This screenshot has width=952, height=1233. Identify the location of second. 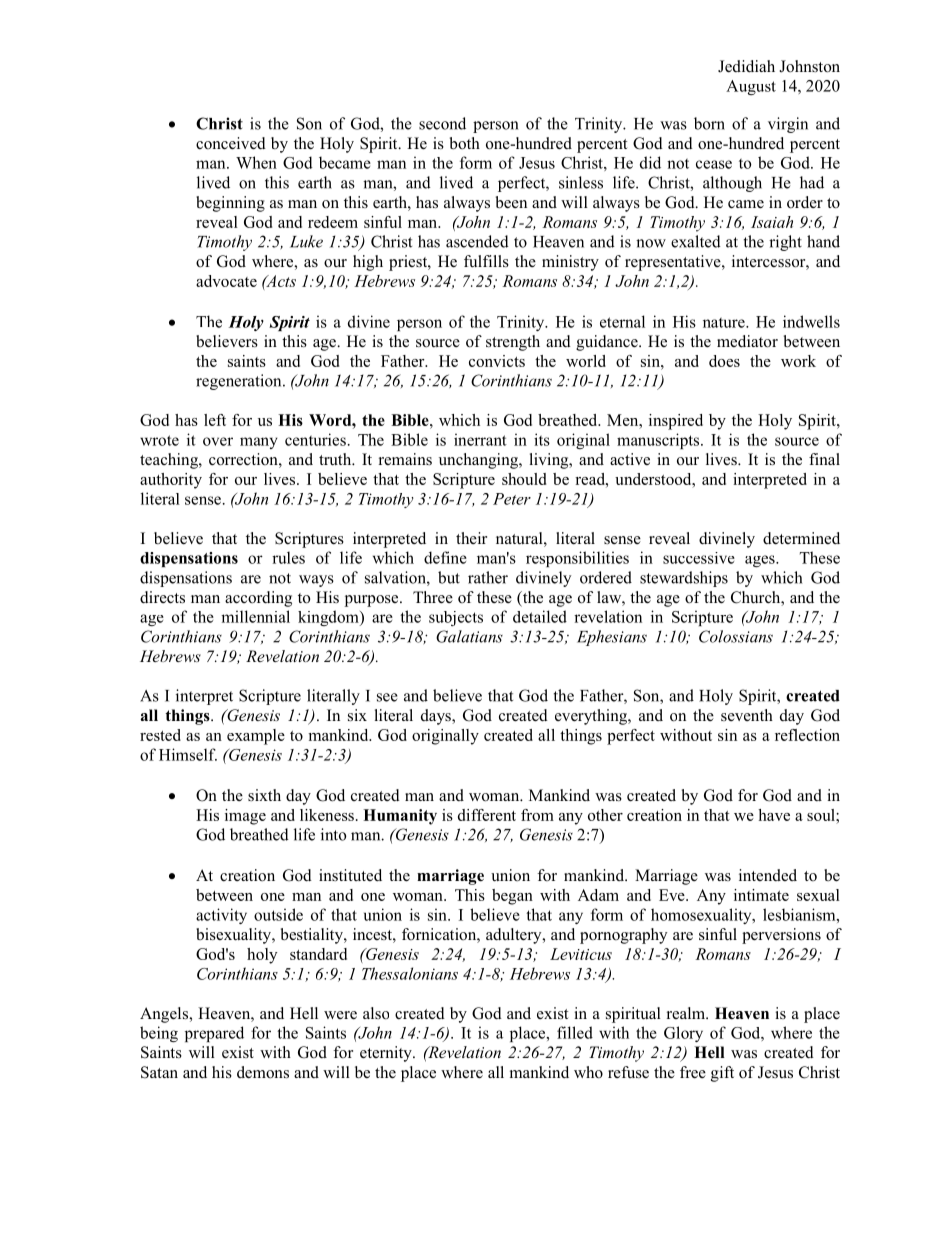
(442, 123).
